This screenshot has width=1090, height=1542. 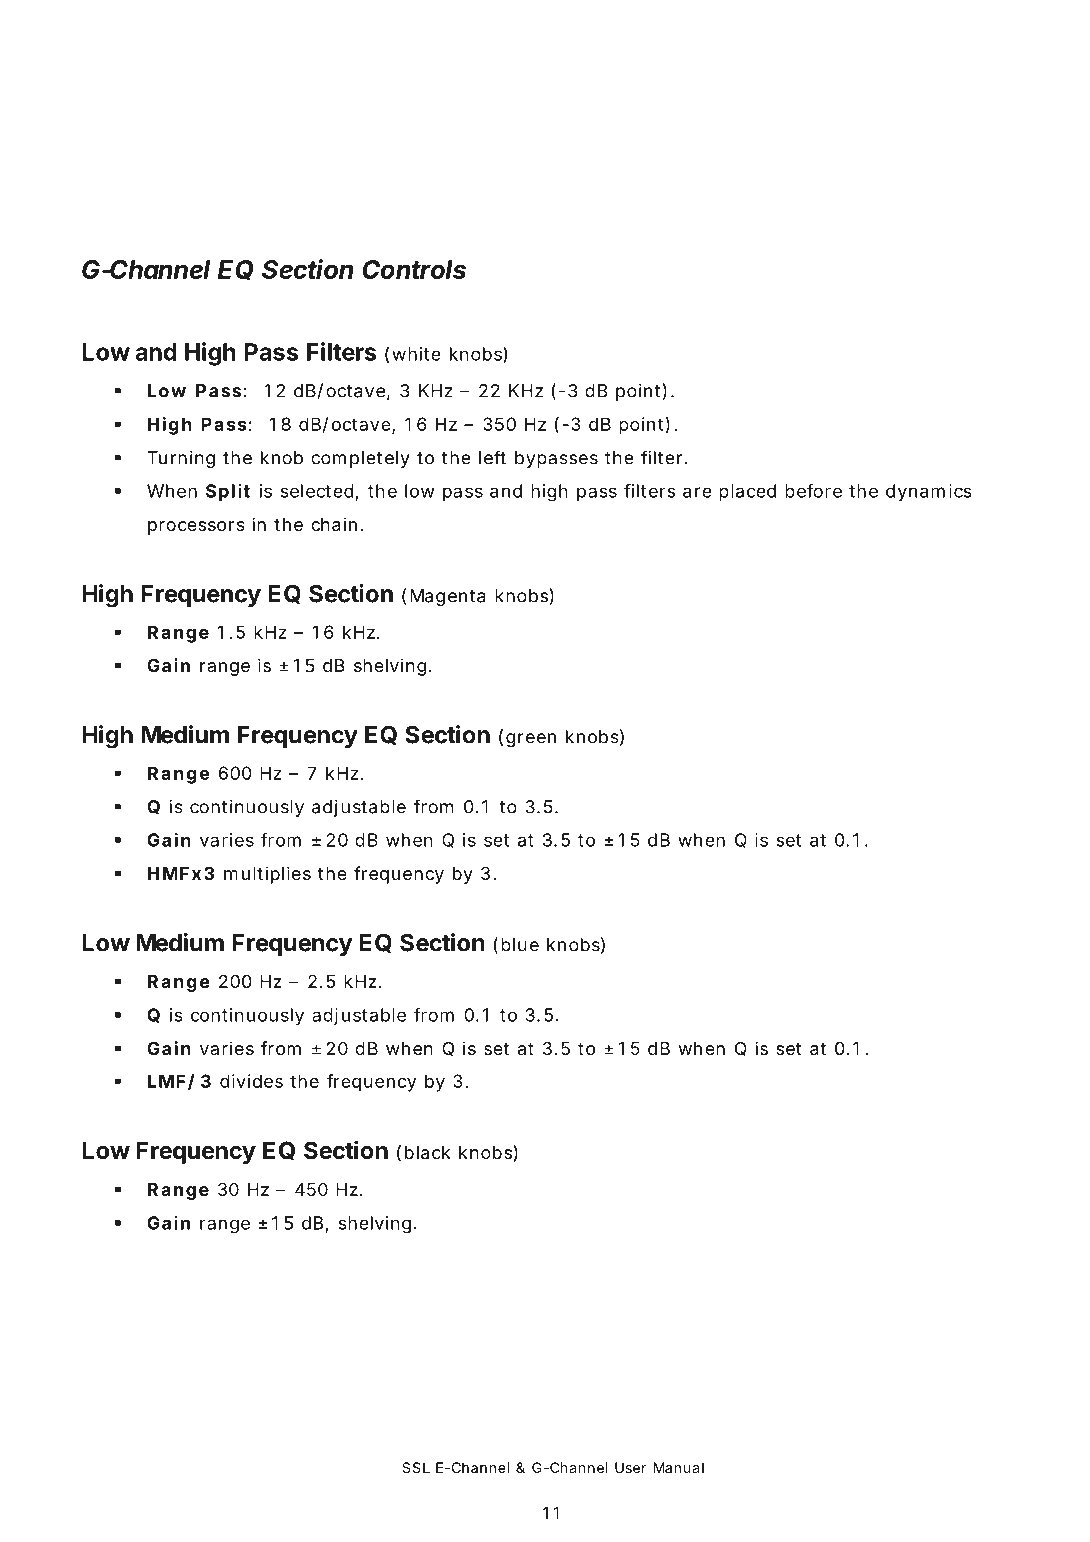 I want to click on Controls, so click(x=414, y=269).
